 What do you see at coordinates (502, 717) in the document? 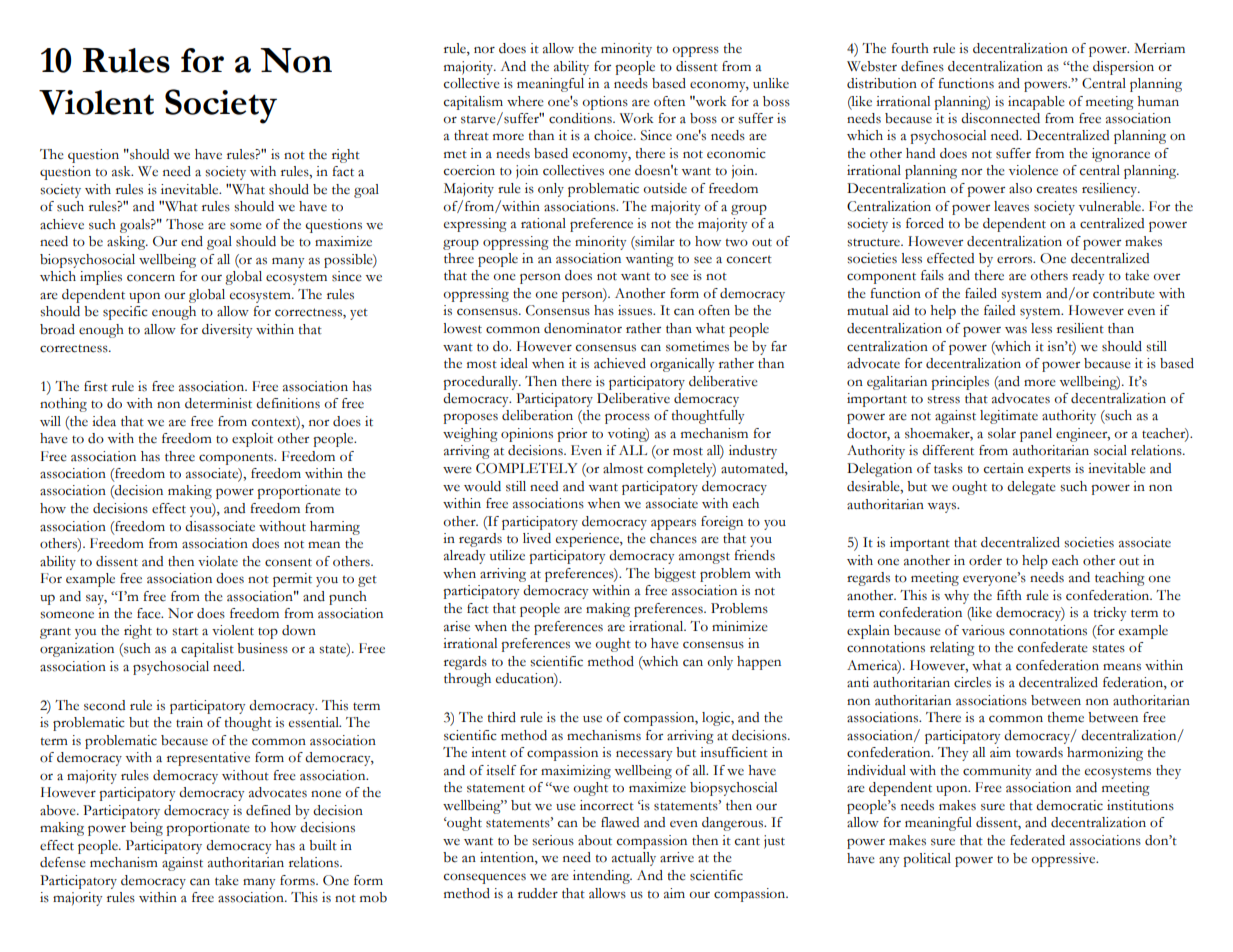
I see `third` at bounding box center [502, 717].
